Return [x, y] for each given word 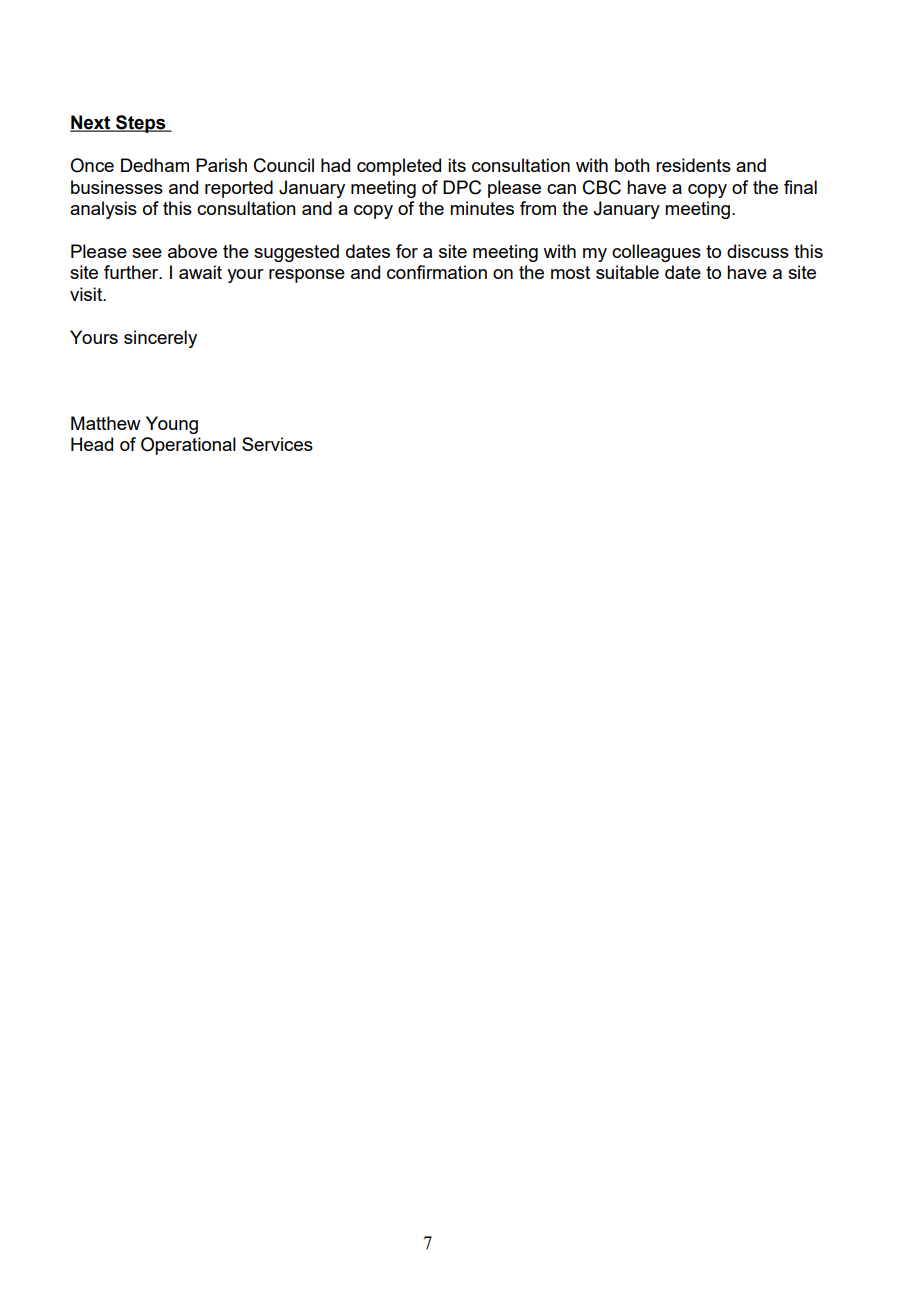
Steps [141, 124]
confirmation [437, 272]
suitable [627, 272]
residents [693, 165]
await [200, 272]
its [457, 165]
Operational [188, 446]
